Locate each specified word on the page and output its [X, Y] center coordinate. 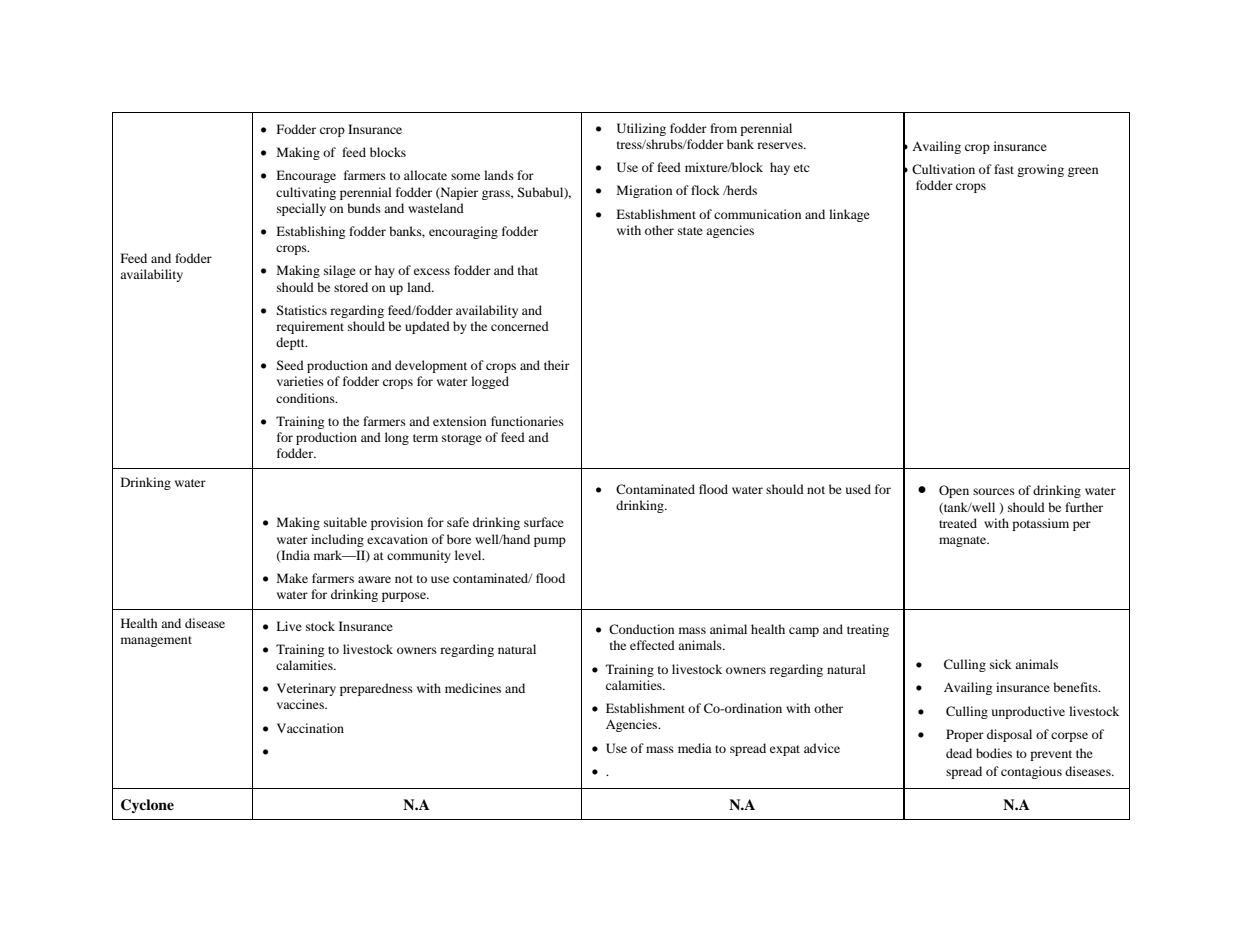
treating [868, 630]
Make [292, 578]
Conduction [641, 629]
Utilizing [641, 129]
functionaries [527, 421]
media [695, 748]
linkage [849, 215]
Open [954, 491]
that [528, 270]
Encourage [306, 176]
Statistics [301, 310]
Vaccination [310, 728]
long [397, 438]
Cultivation [943, 169]
